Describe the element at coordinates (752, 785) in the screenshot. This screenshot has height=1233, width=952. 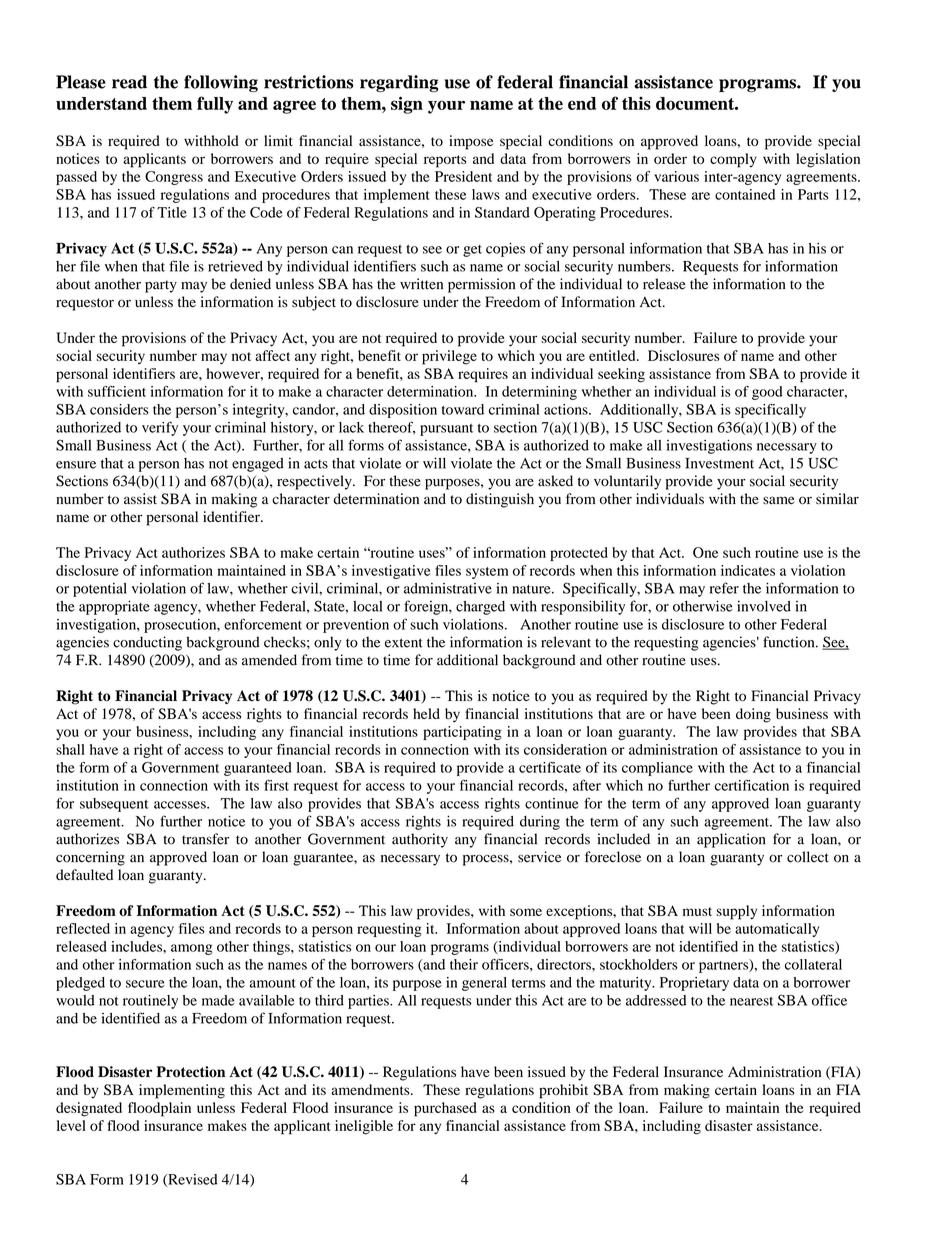
I see `certification` at that location.
